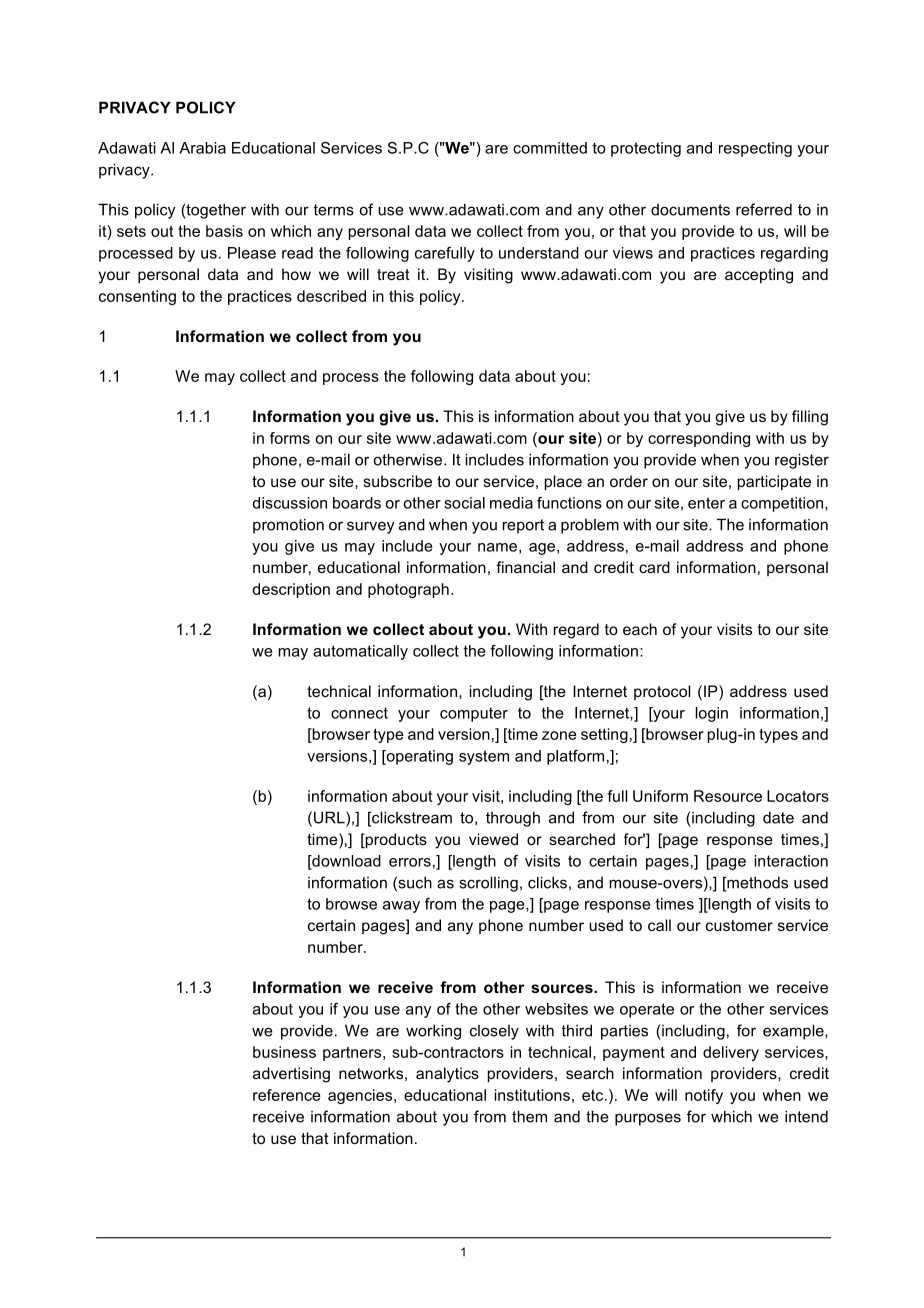 This page has height=1308, width=924. Describe the element at coordinates (202, 148) in the page. I see `Arabia` at that location.
